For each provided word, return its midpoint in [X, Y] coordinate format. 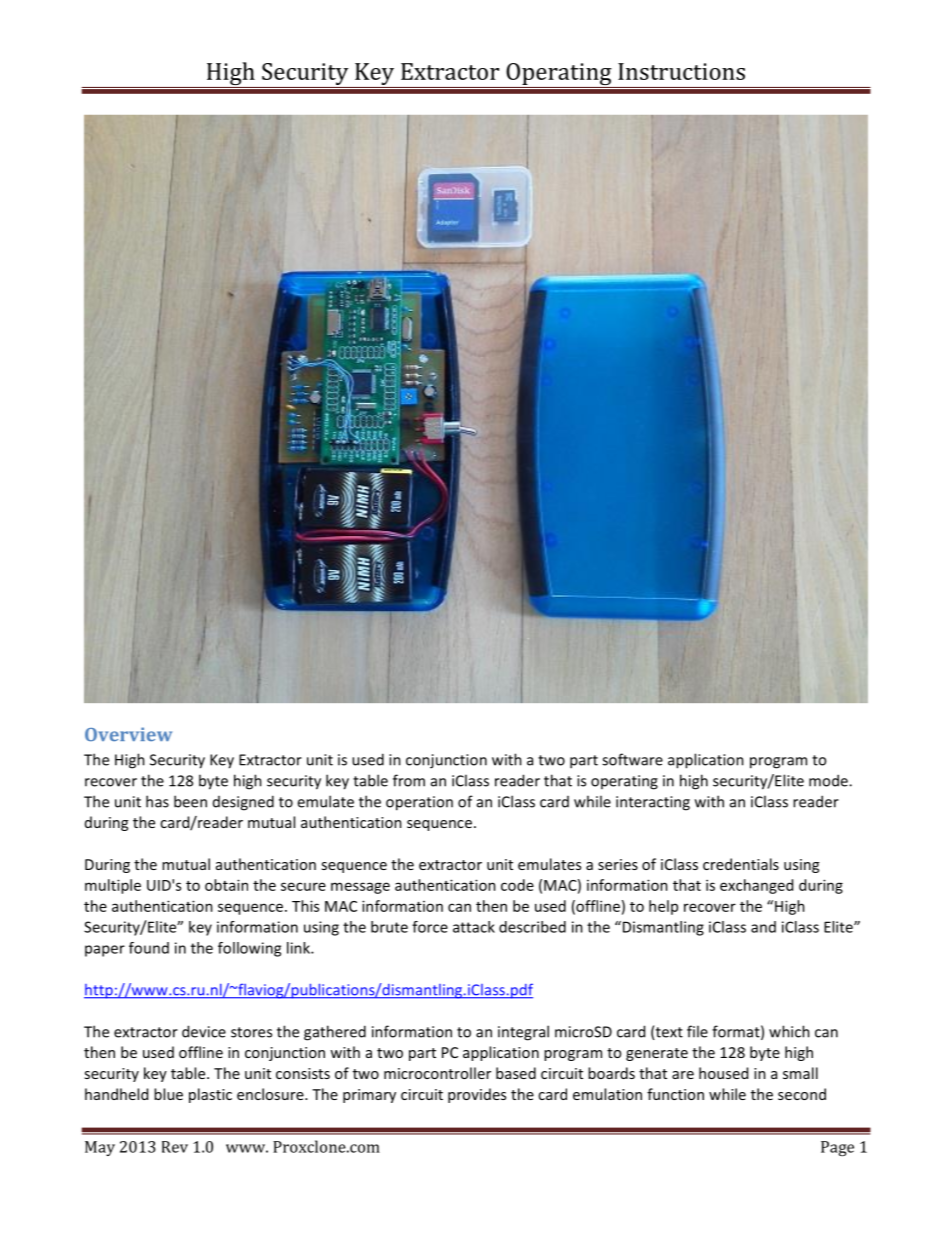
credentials [741, 864]
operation [419, 803]
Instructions [681, 71]
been [190, 801]
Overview [128, 734]
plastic [210, 1095]
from [409, 780]
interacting [653, 803]
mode [829, 780]
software [632, 759]
